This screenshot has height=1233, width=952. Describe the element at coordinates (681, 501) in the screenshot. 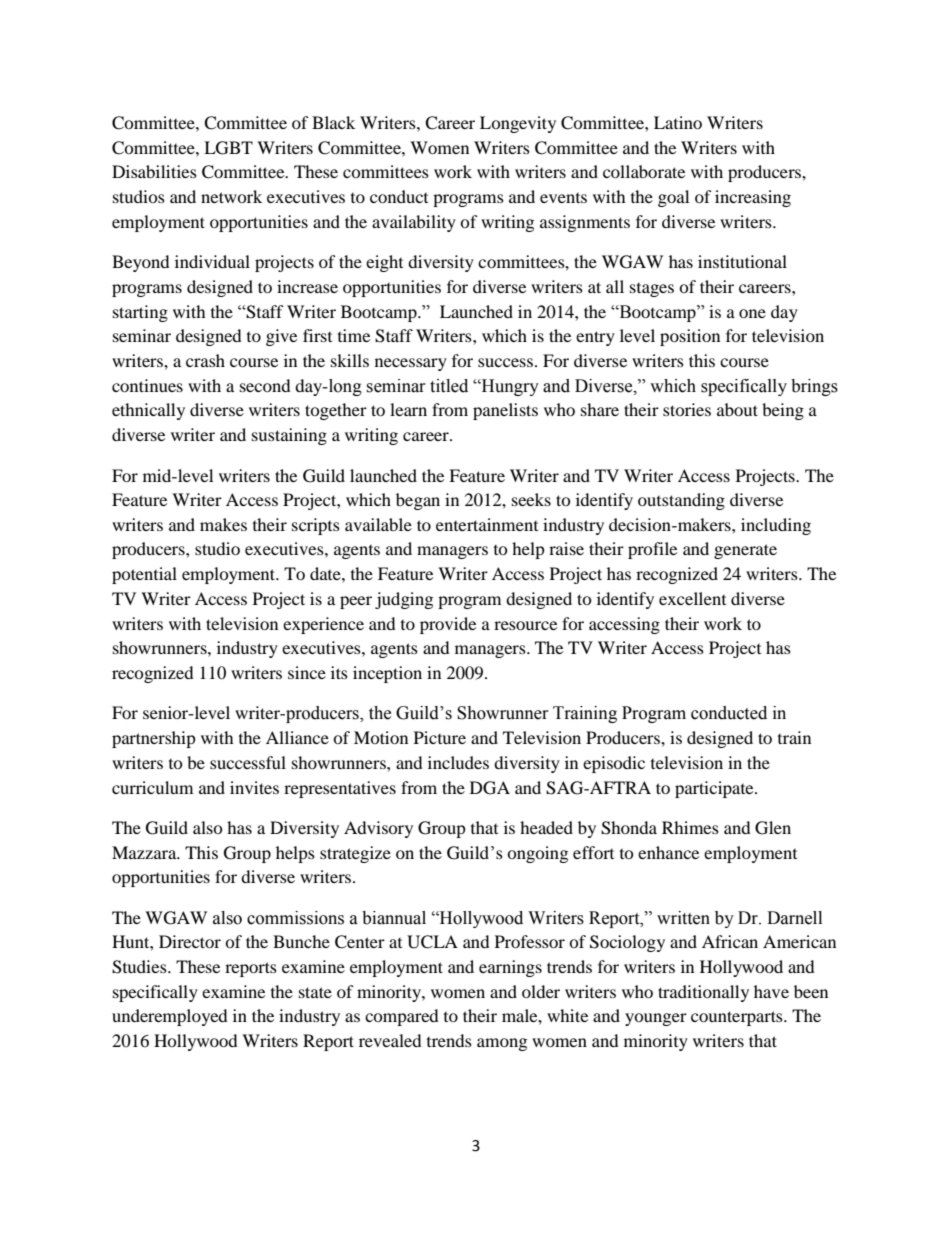

I see `outstanding` at that location.
